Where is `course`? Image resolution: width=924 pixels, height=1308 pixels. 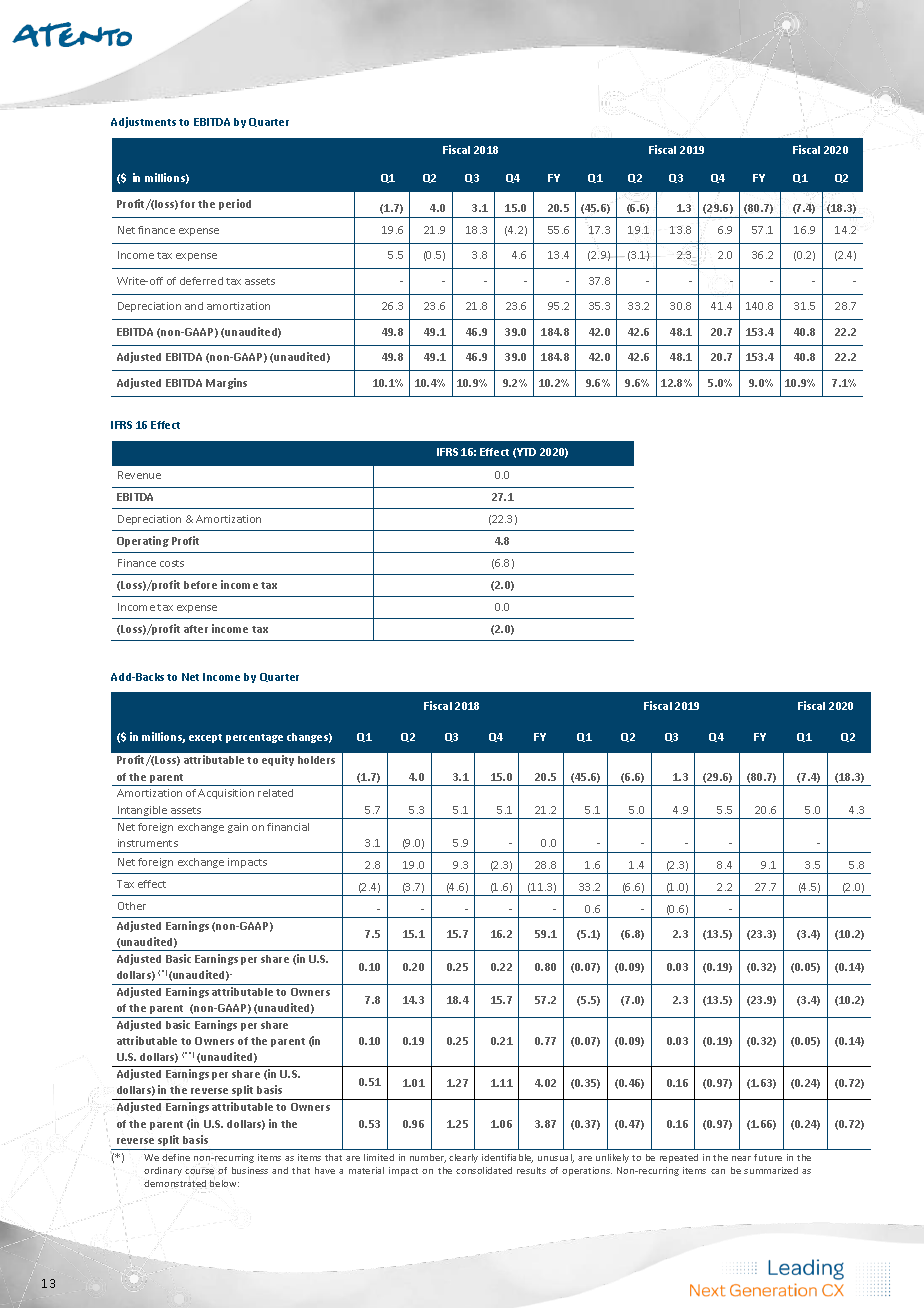
course is located at coordinates (199, 1171).
